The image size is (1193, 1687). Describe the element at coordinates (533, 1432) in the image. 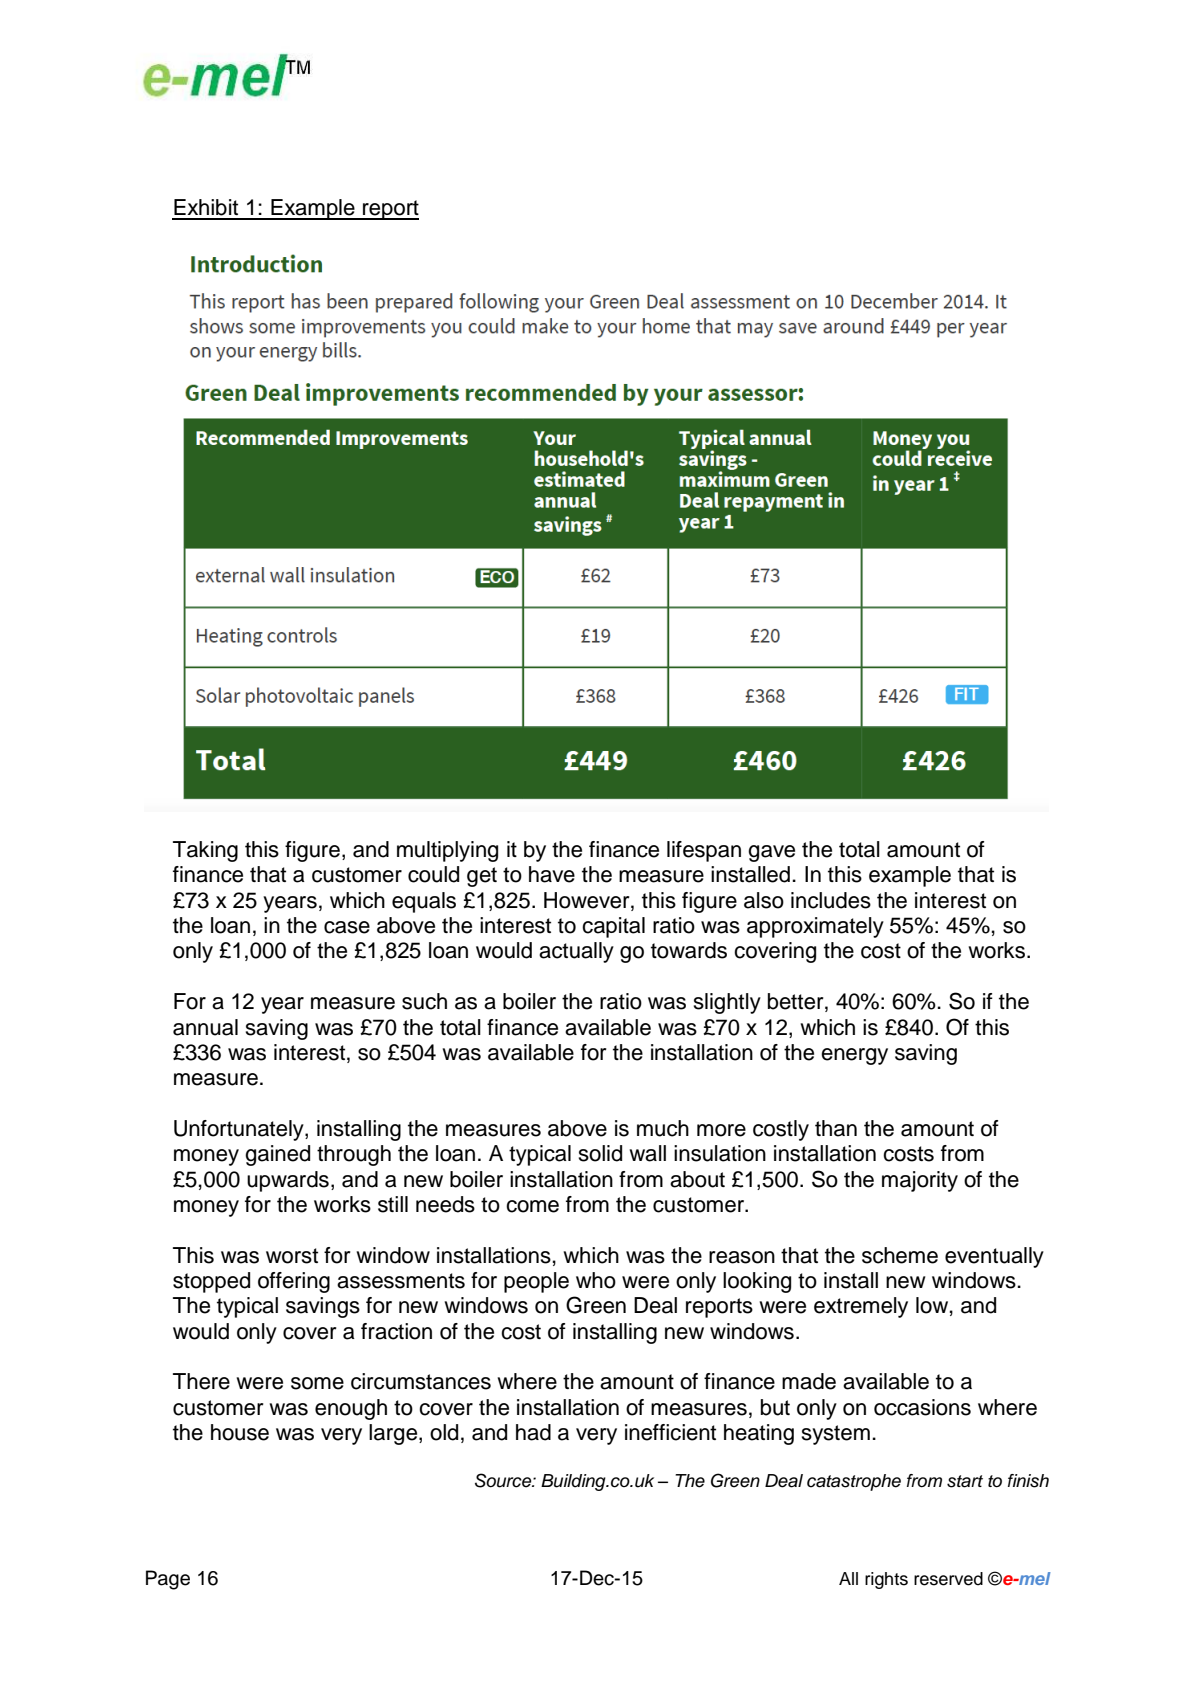

I see `had` at that location.
